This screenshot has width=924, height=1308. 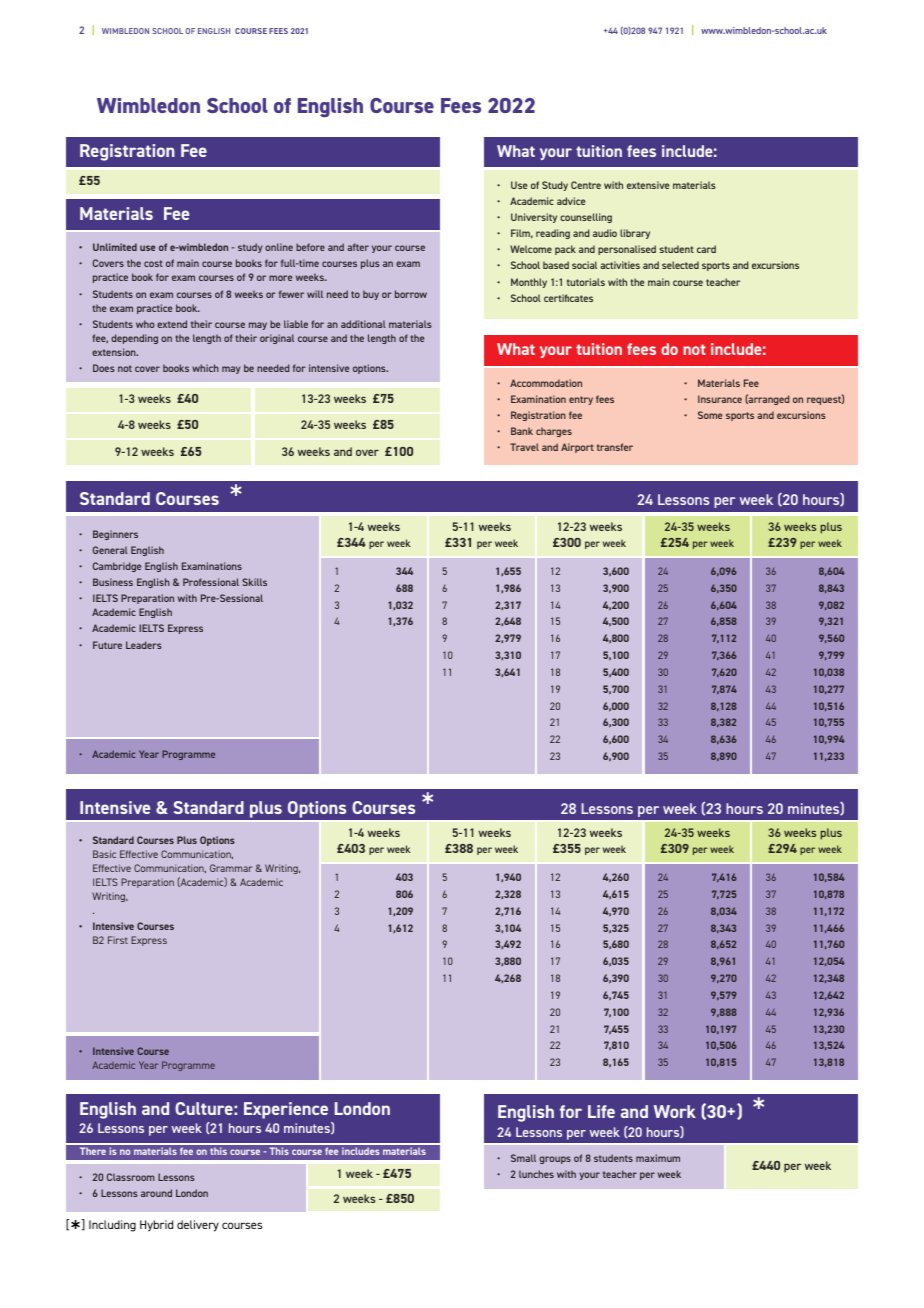 I want to click on Grammar, so click(x=231, y=868).
